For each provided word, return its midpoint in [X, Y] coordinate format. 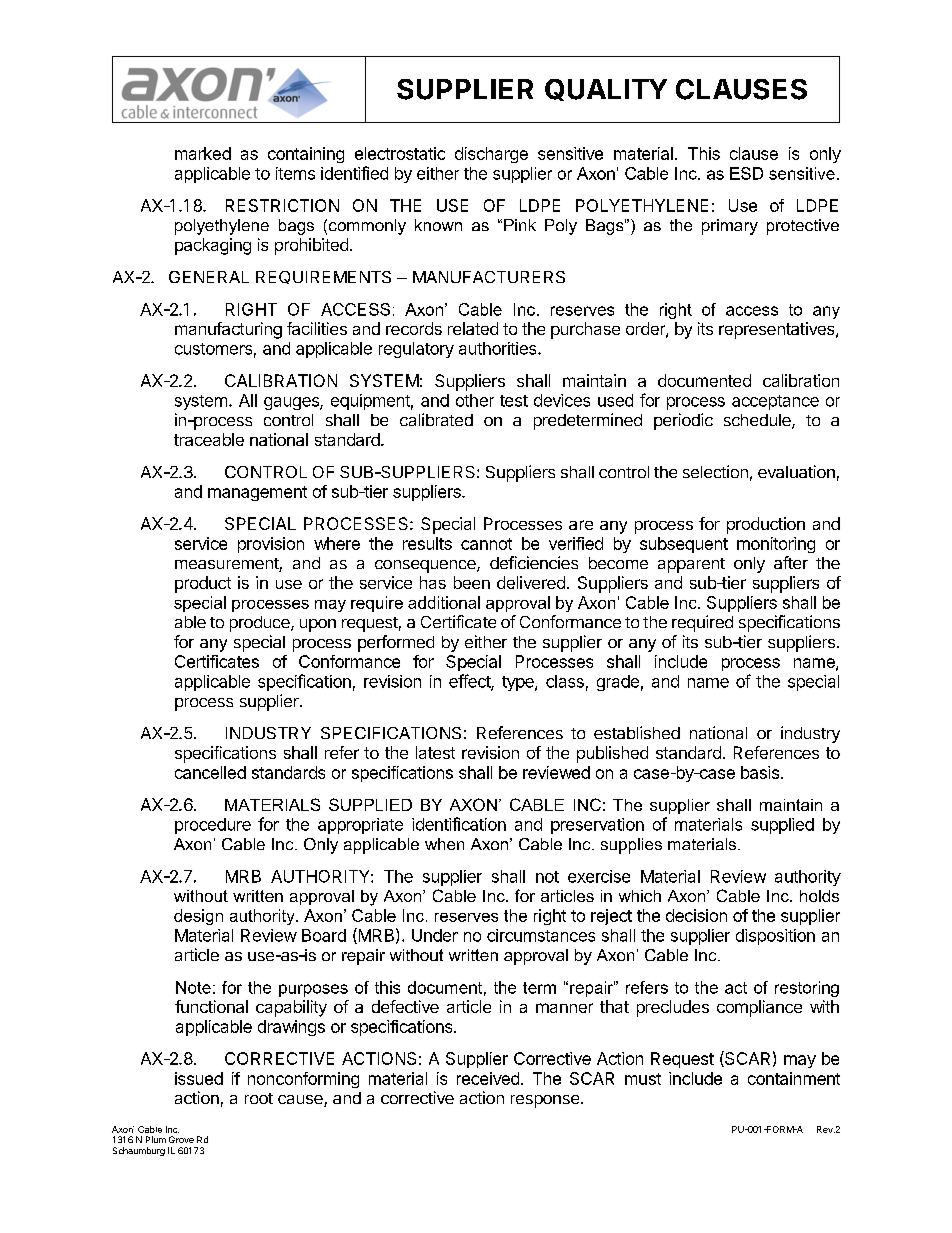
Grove [181, 1139]
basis [760, 772]
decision [696, 915]
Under [435, 935]
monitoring [776, 545]
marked [203, 153]
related [473, 328]
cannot [486, 544]
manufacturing [228, 330]
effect [470, 682]
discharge [491, 155]
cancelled [210, 772]
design [198, 917]
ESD [746, 173]
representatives [778, 330]
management [257, 493]
